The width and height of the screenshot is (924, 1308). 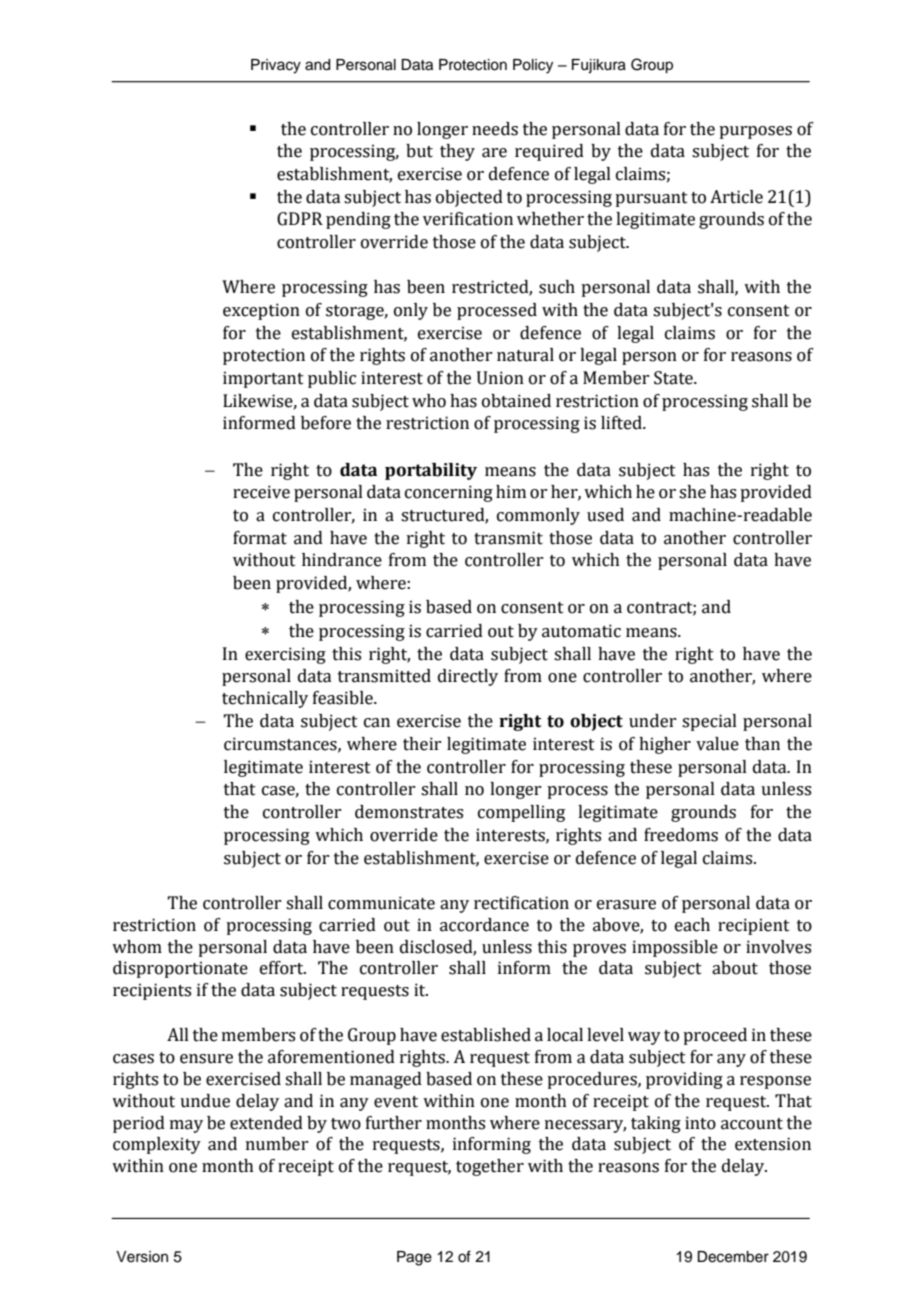 I want to click on Privacy, so click(x=276, y=66).
